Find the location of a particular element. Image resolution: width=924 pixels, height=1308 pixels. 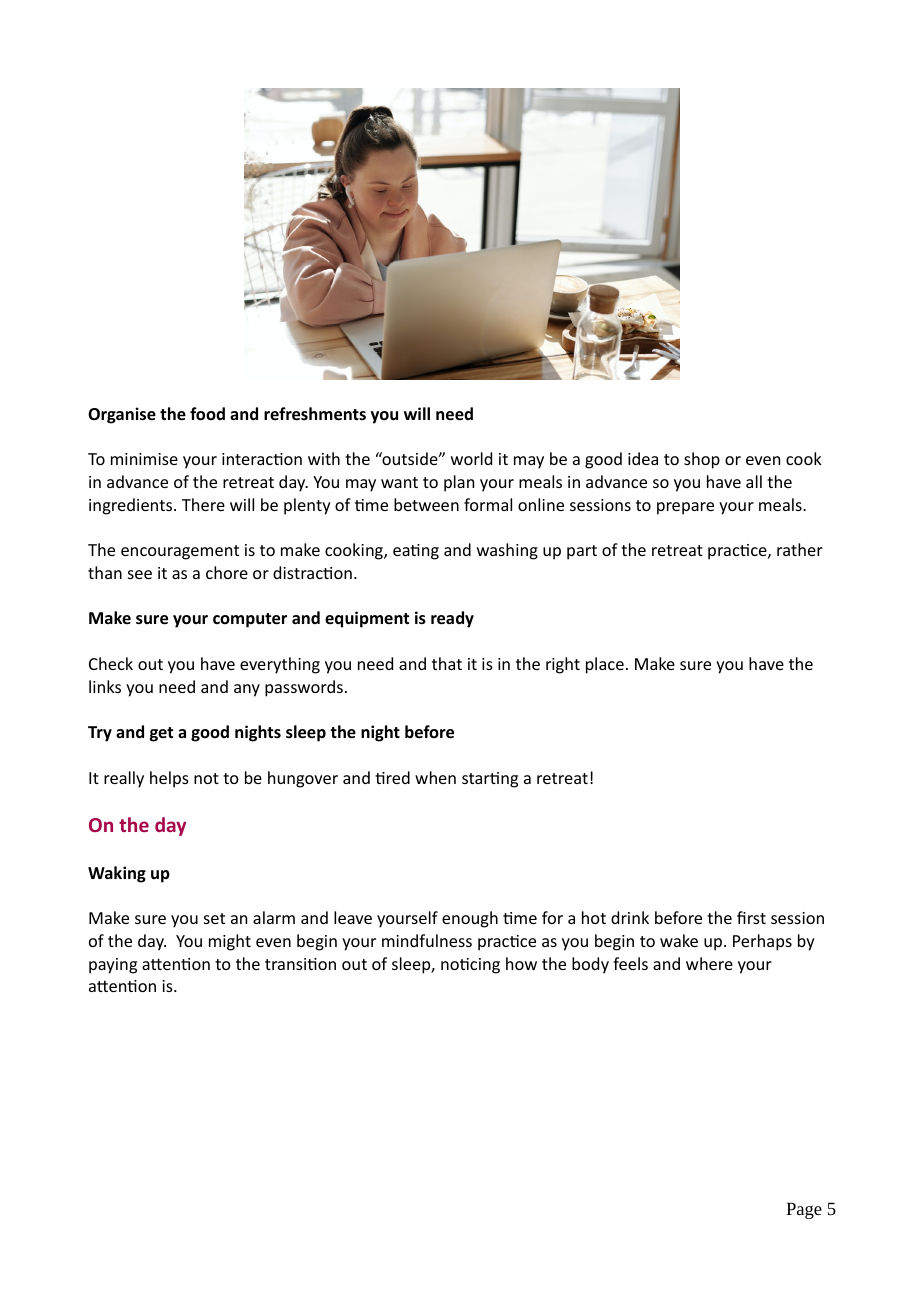

feels is located at coordinates (630, 963).
